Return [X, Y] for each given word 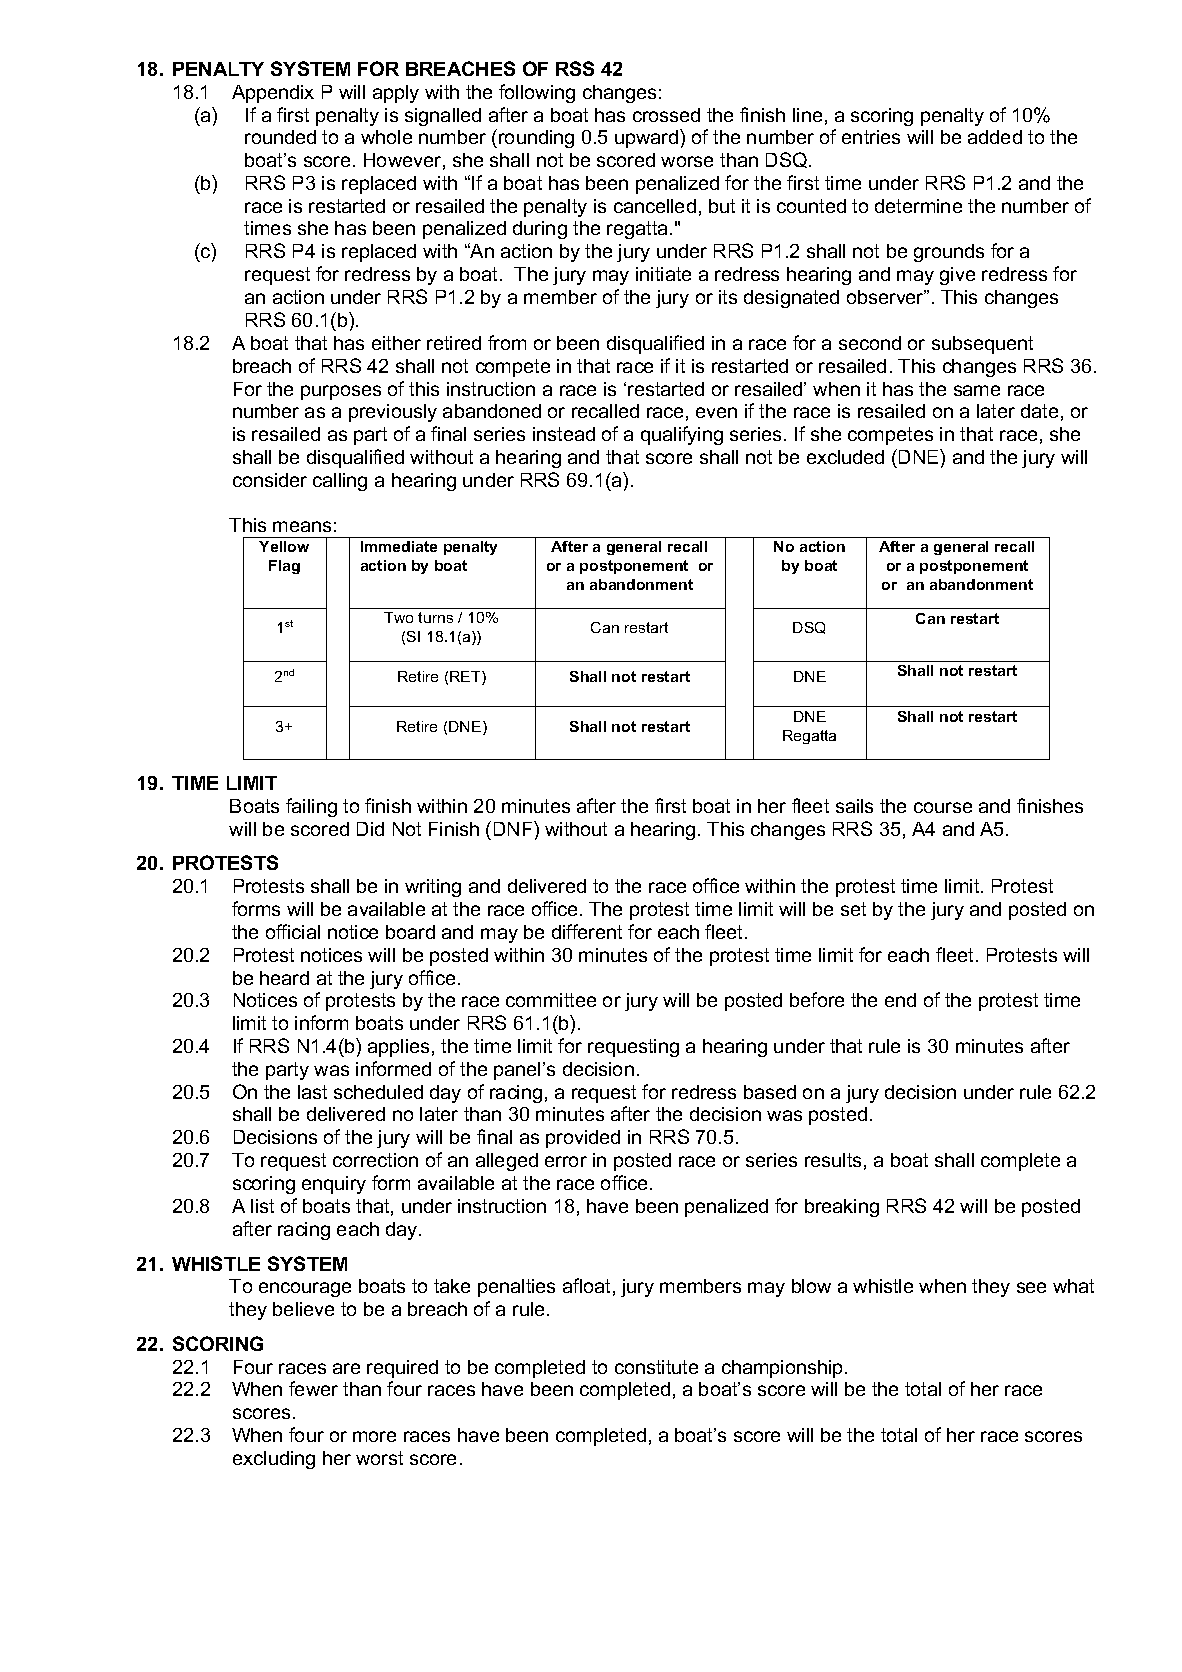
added [995, 137]
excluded [845, 457]
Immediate [399, 546]
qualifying [682, 435]
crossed [666, 115]
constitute [656, 1367]
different [587, 931]
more [374, 1436]
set [853, 909]
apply [396, 94]
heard [284, 978]
